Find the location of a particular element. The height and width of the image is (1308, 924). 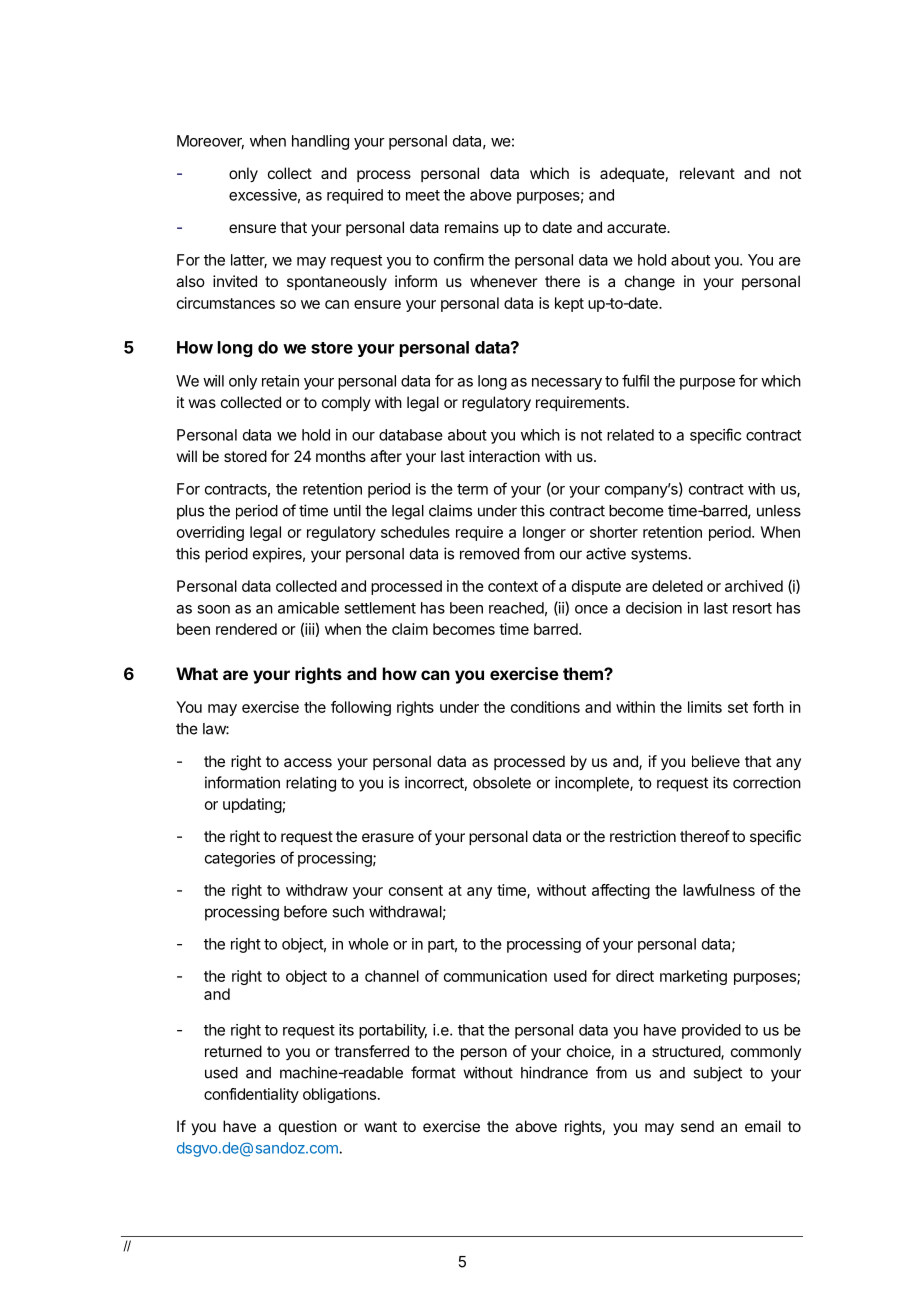

handling is located at coordinates (320, 142).
